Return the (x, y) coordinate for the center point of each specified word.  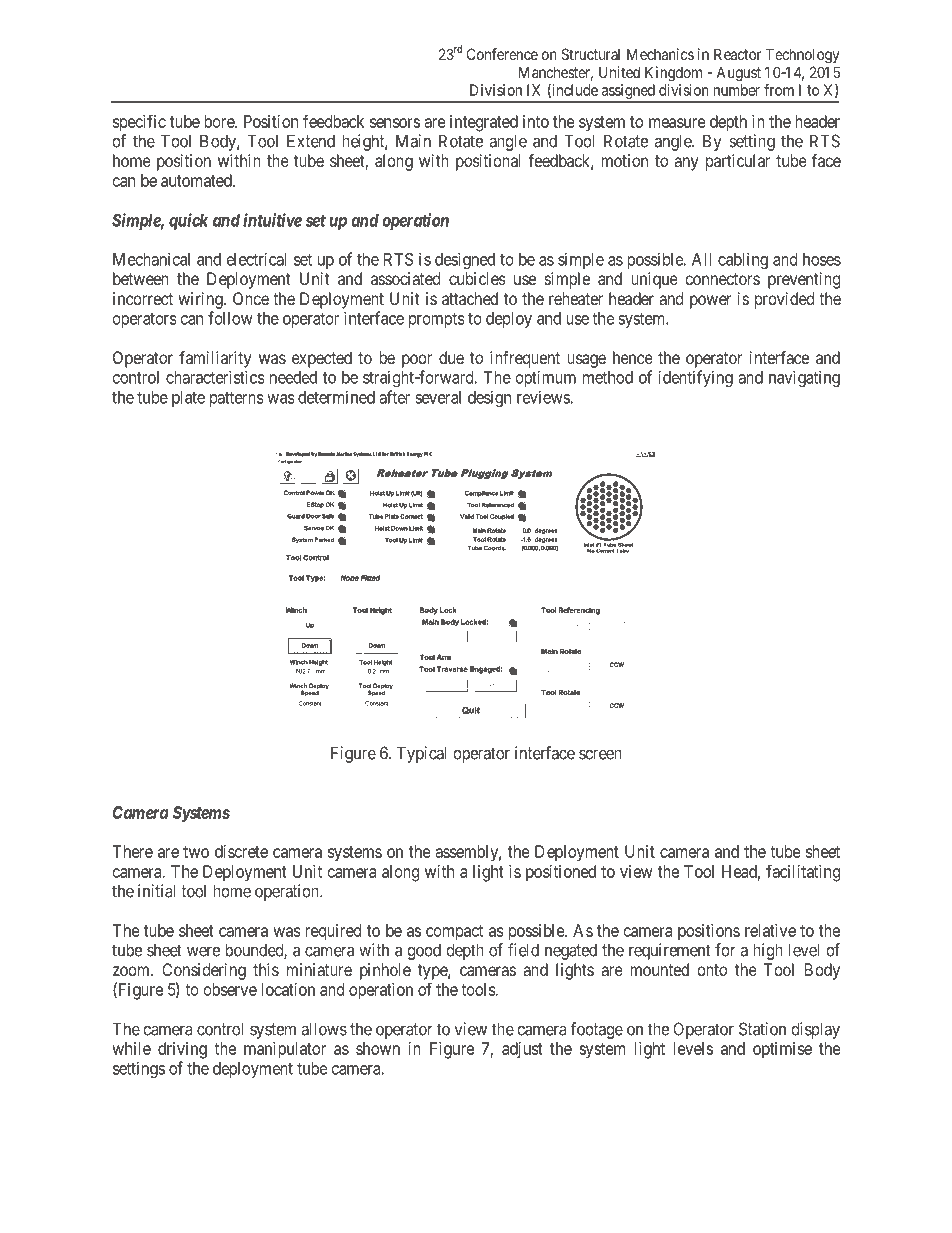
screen (600, 754)
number (737, 90)
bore (220, 121)
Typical (422, 754)
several (438, 397)
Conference (502, 54)
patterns (237, 399)
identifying (695, 378)
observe (230, 989)
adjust (522, 1050)
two (196, 852)
